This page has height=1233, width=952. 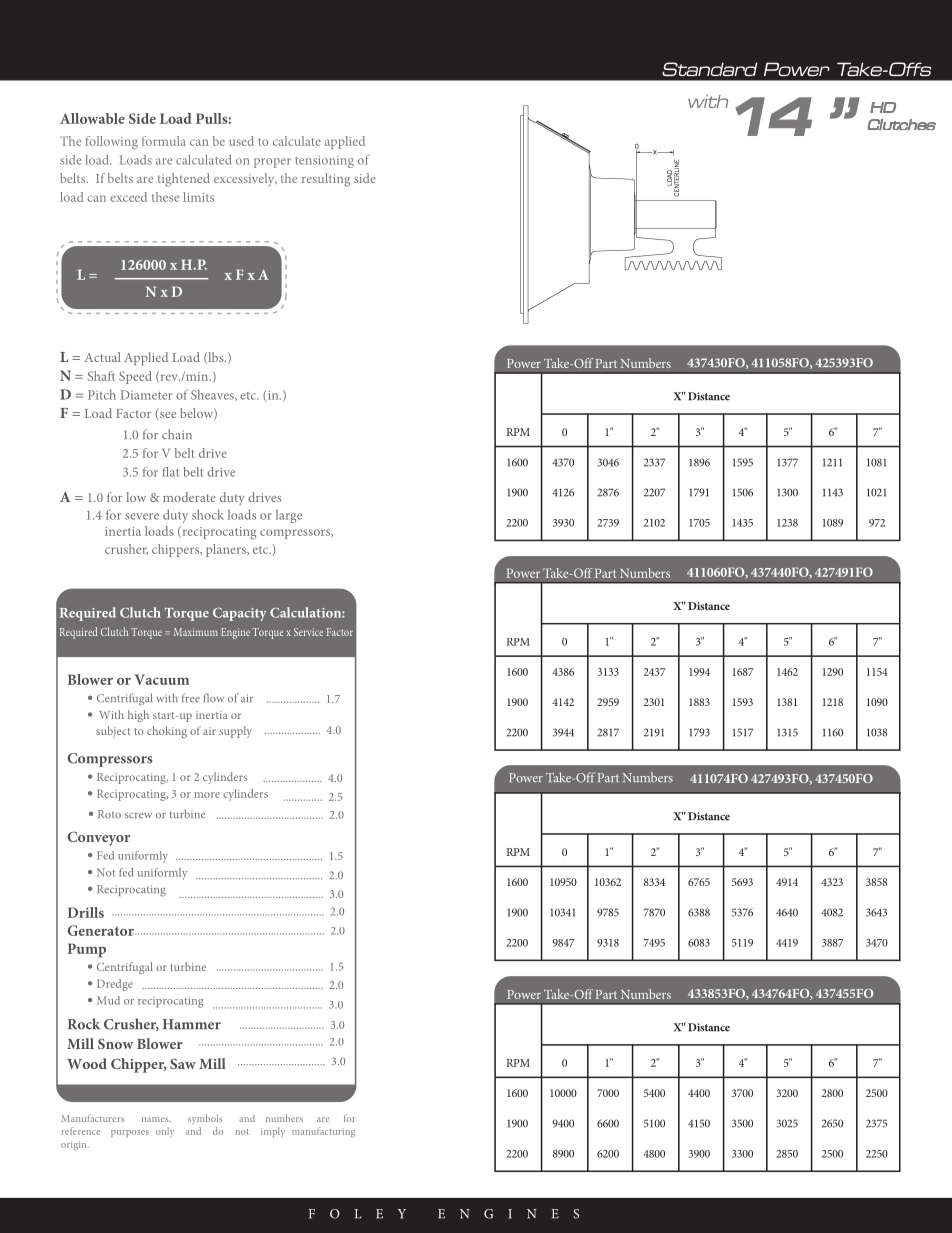 What do you see at coordinates (92, 1118) in the page?
I see `Manufacturers` at bounding box center [92, 1118].
